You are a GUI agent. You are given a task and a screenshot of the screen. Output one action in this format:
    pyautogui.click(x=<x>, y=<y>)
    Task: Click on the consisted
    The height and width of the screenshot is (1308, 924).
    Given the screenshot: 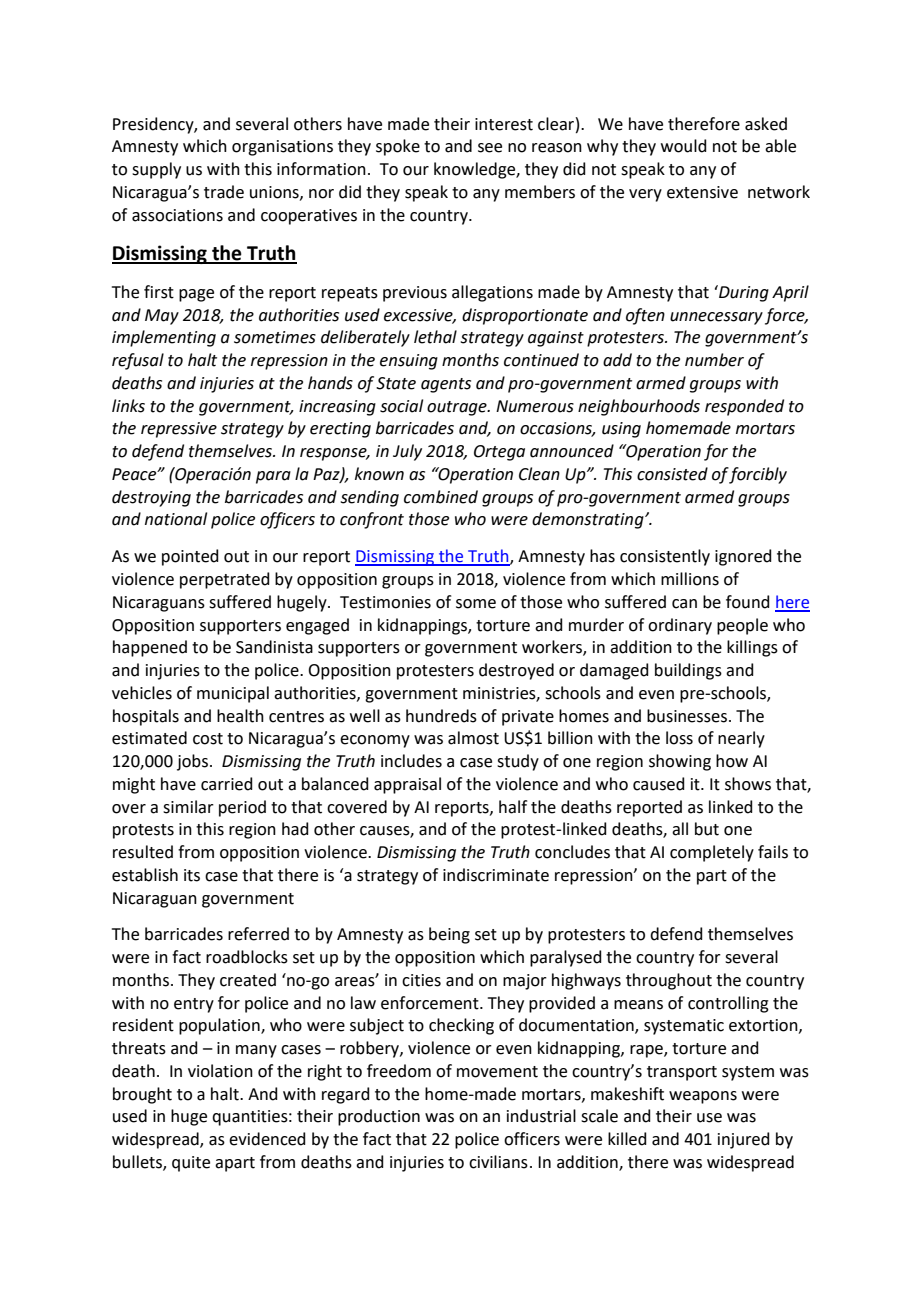 What is the action you would take?
    pyautogui.click(x=672, y=474)
